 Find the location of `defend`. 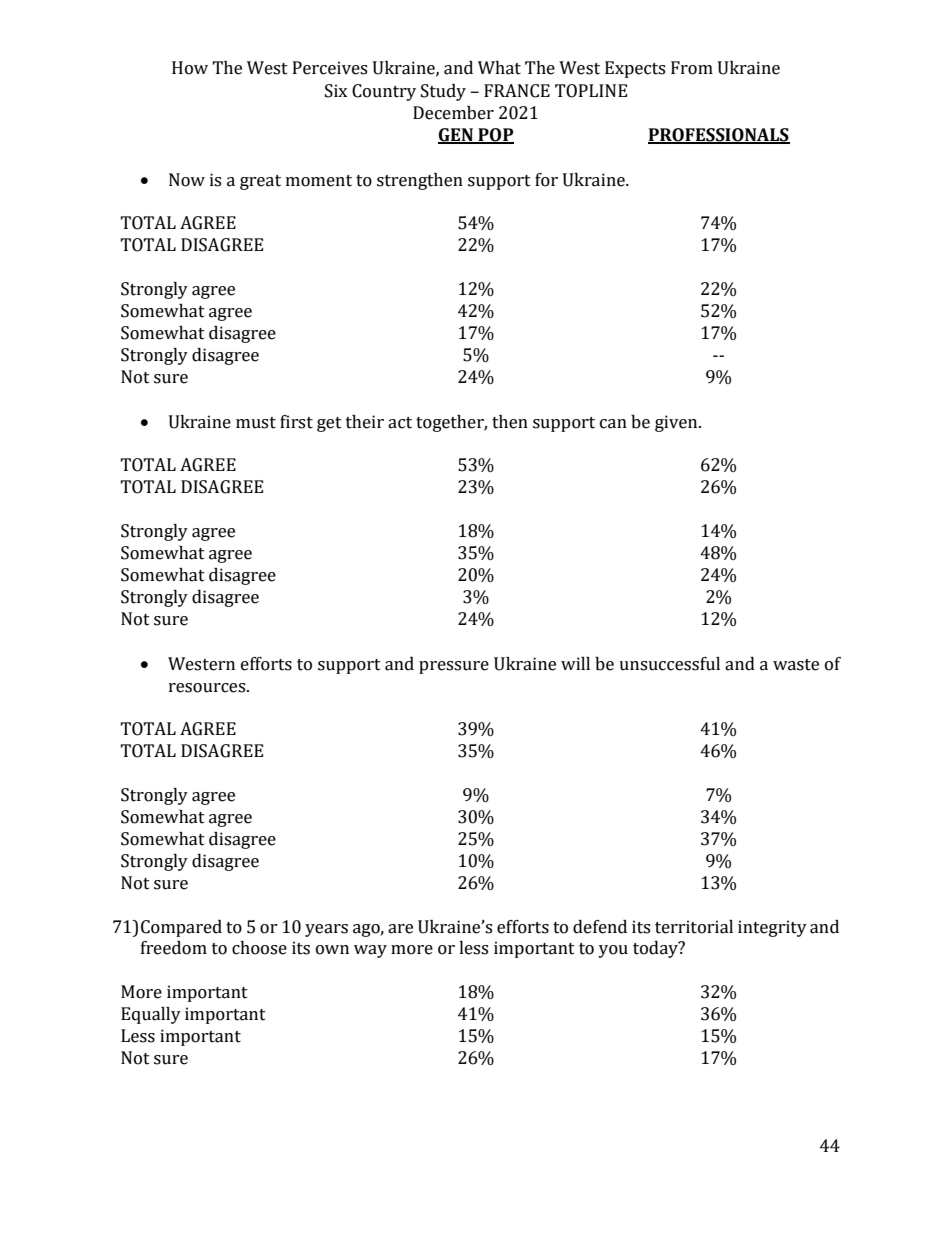

defend is located at coordinates (600, 927).
